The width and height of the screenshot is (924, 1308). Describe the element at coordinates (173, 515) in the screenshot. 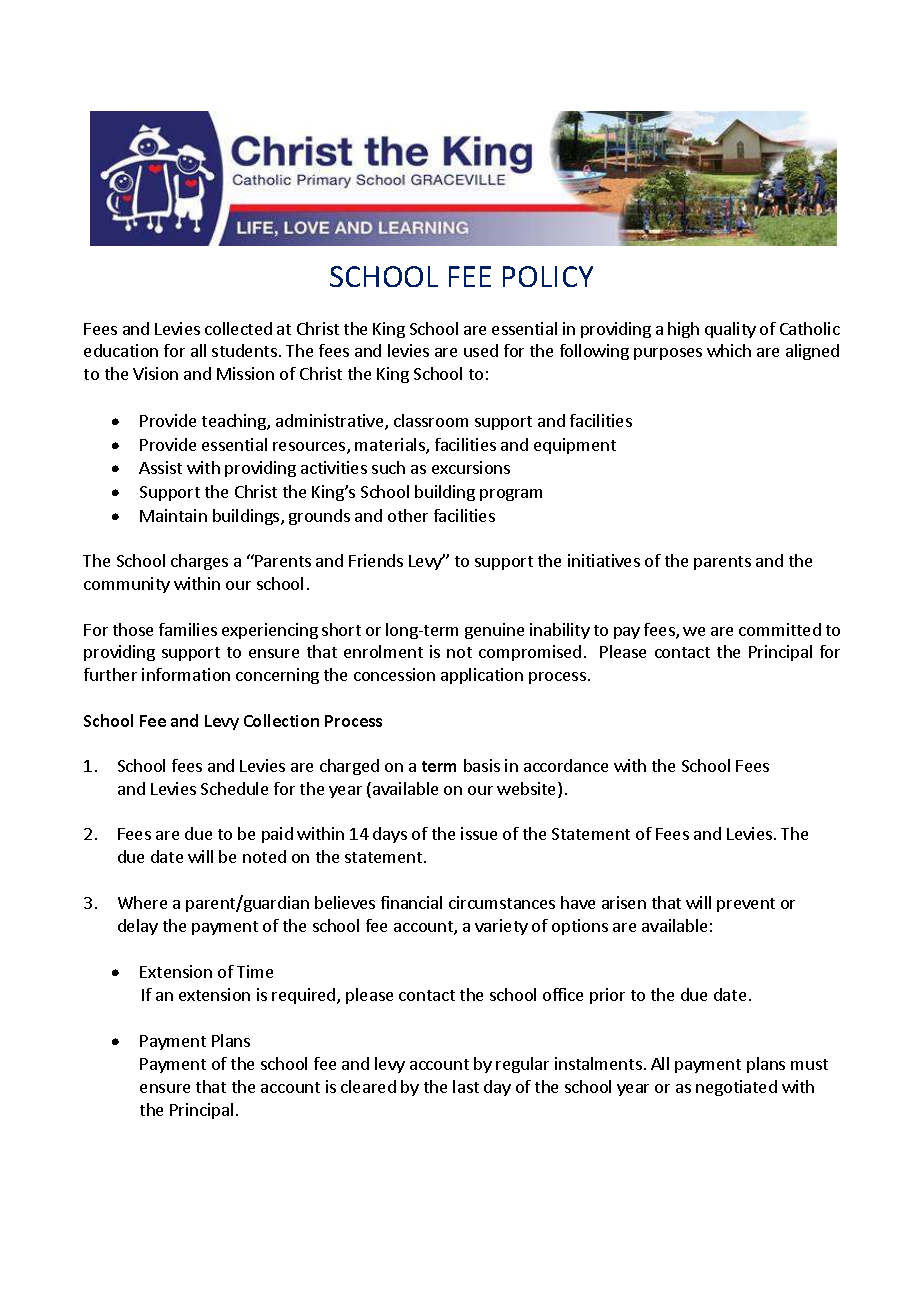

I see `Maintain` at that location.
